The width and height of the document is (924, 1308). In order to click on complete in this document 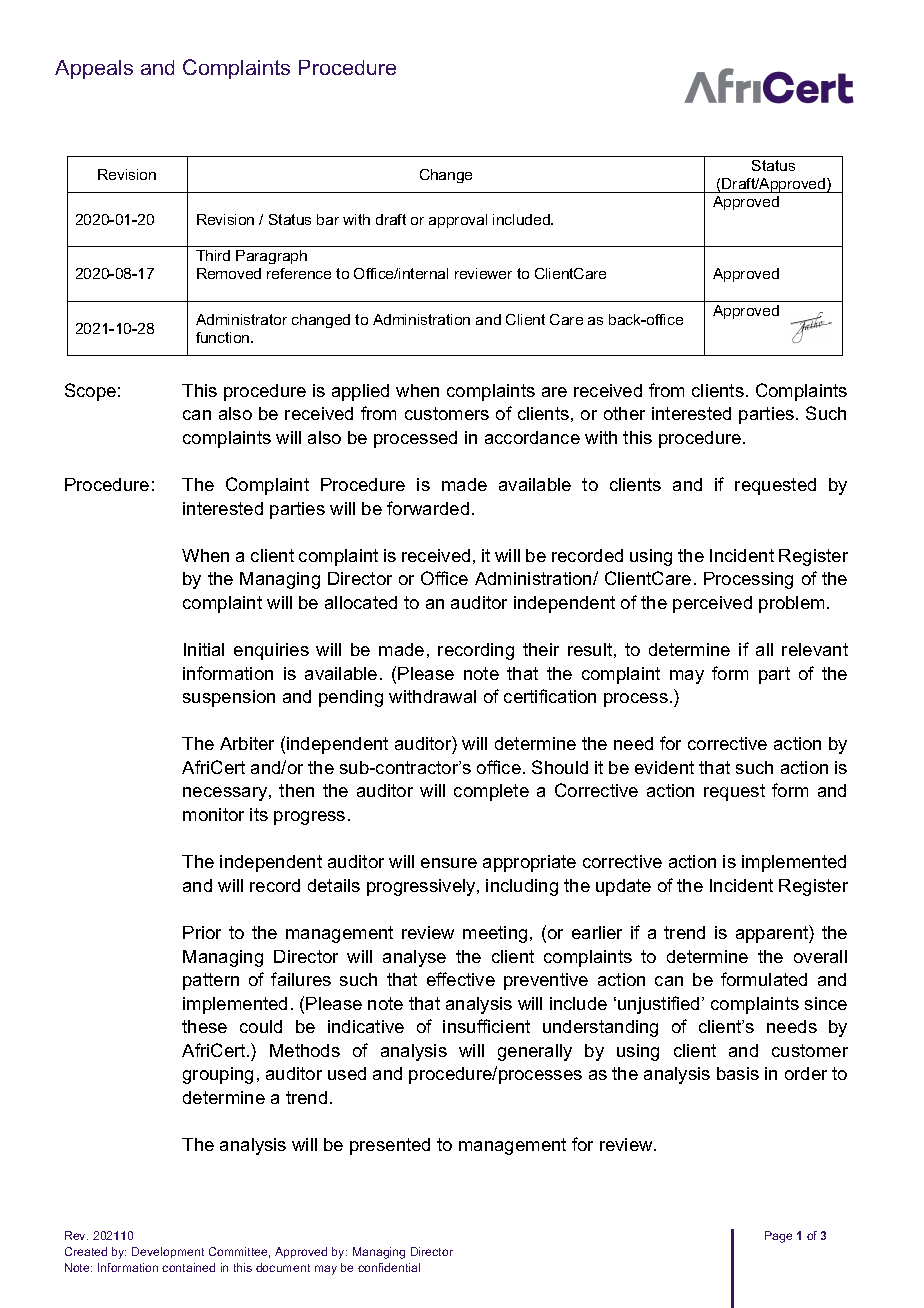, I will do `click(491, 792)`.
